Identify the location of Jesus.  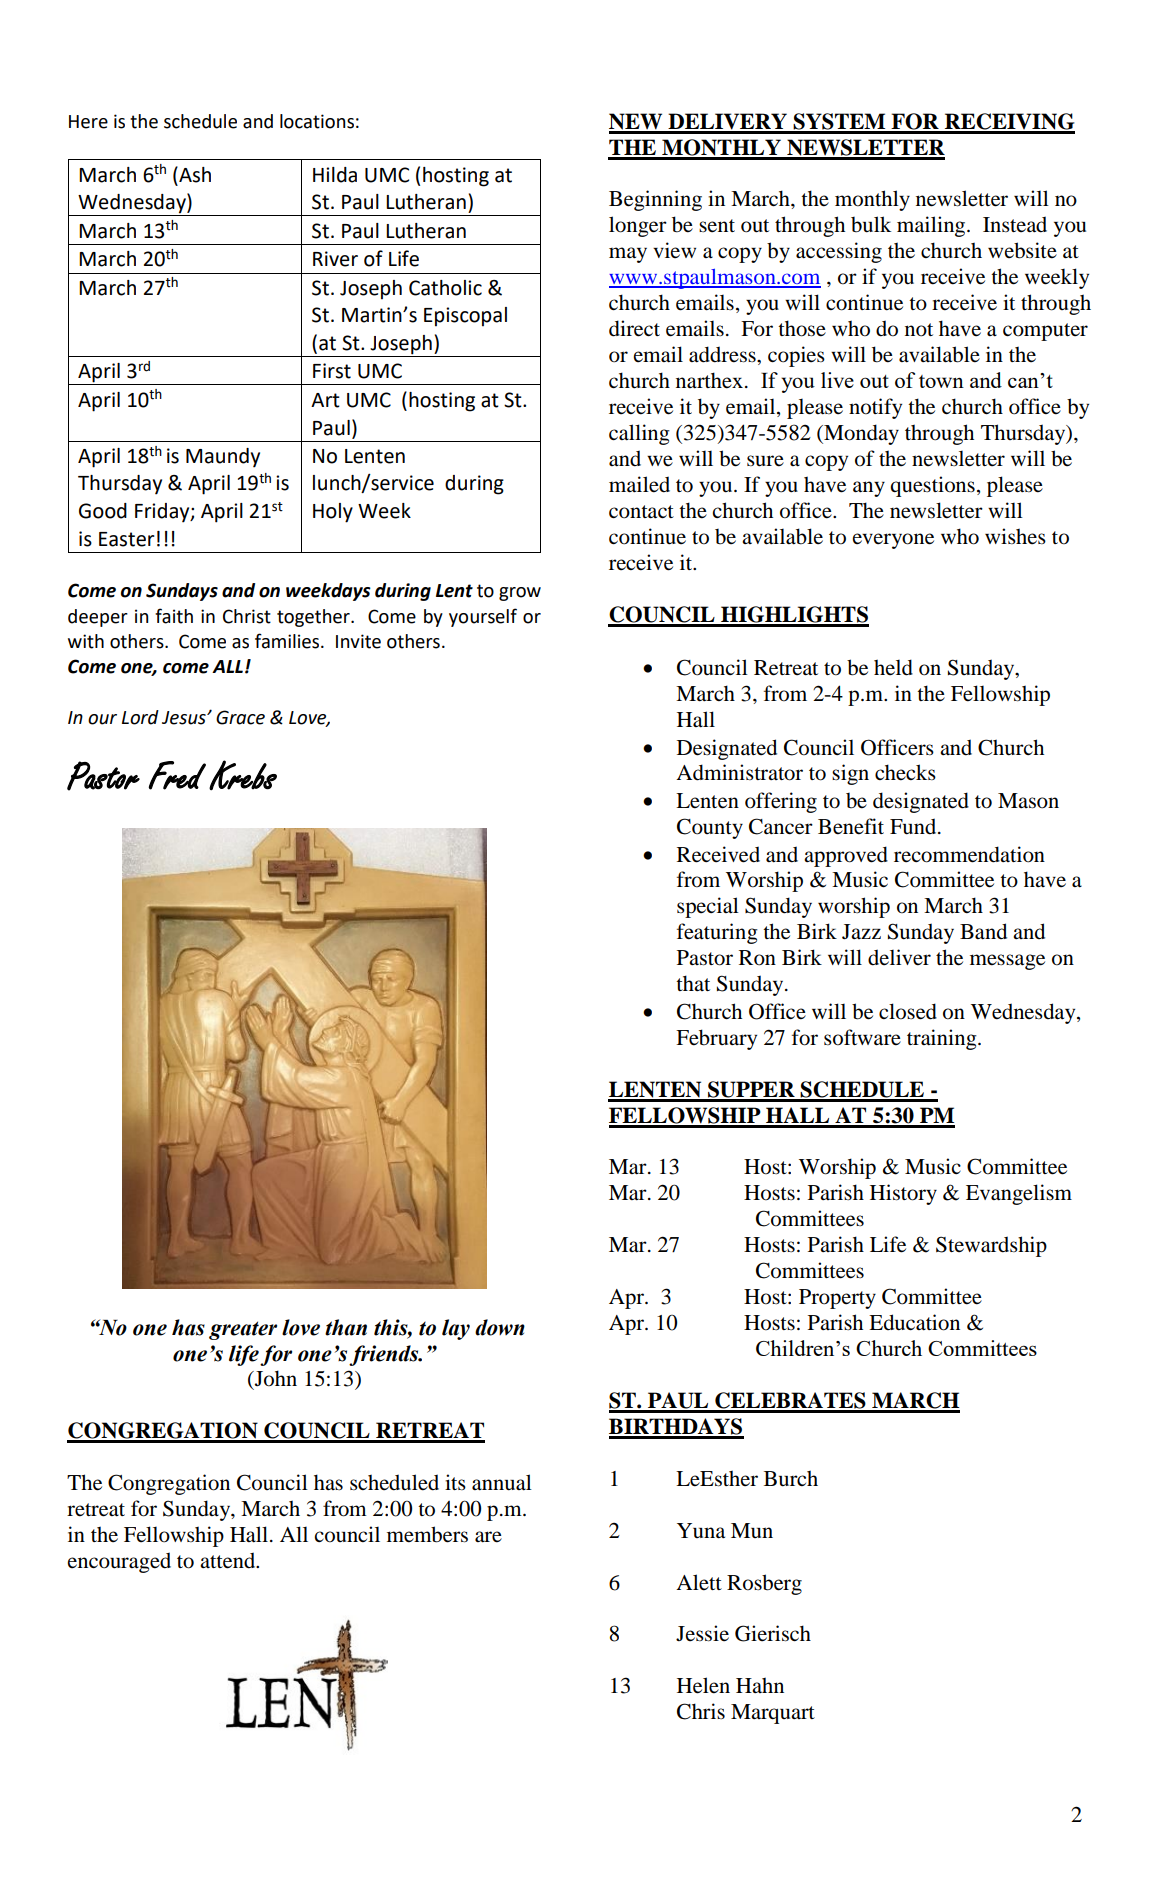
(185, 718).
